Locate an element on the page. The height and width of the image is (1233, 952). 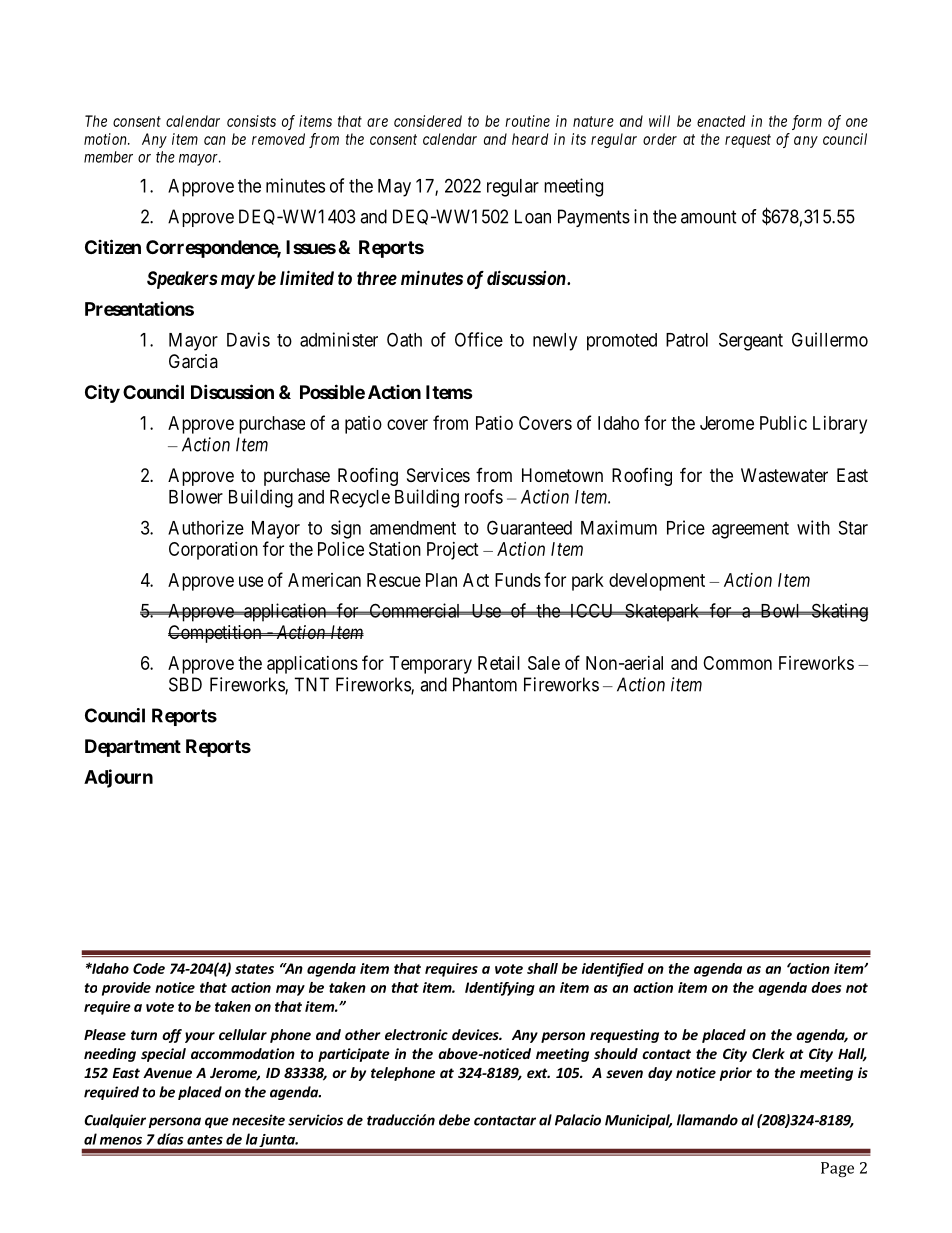
heard is located at coordinates (530, 139).
